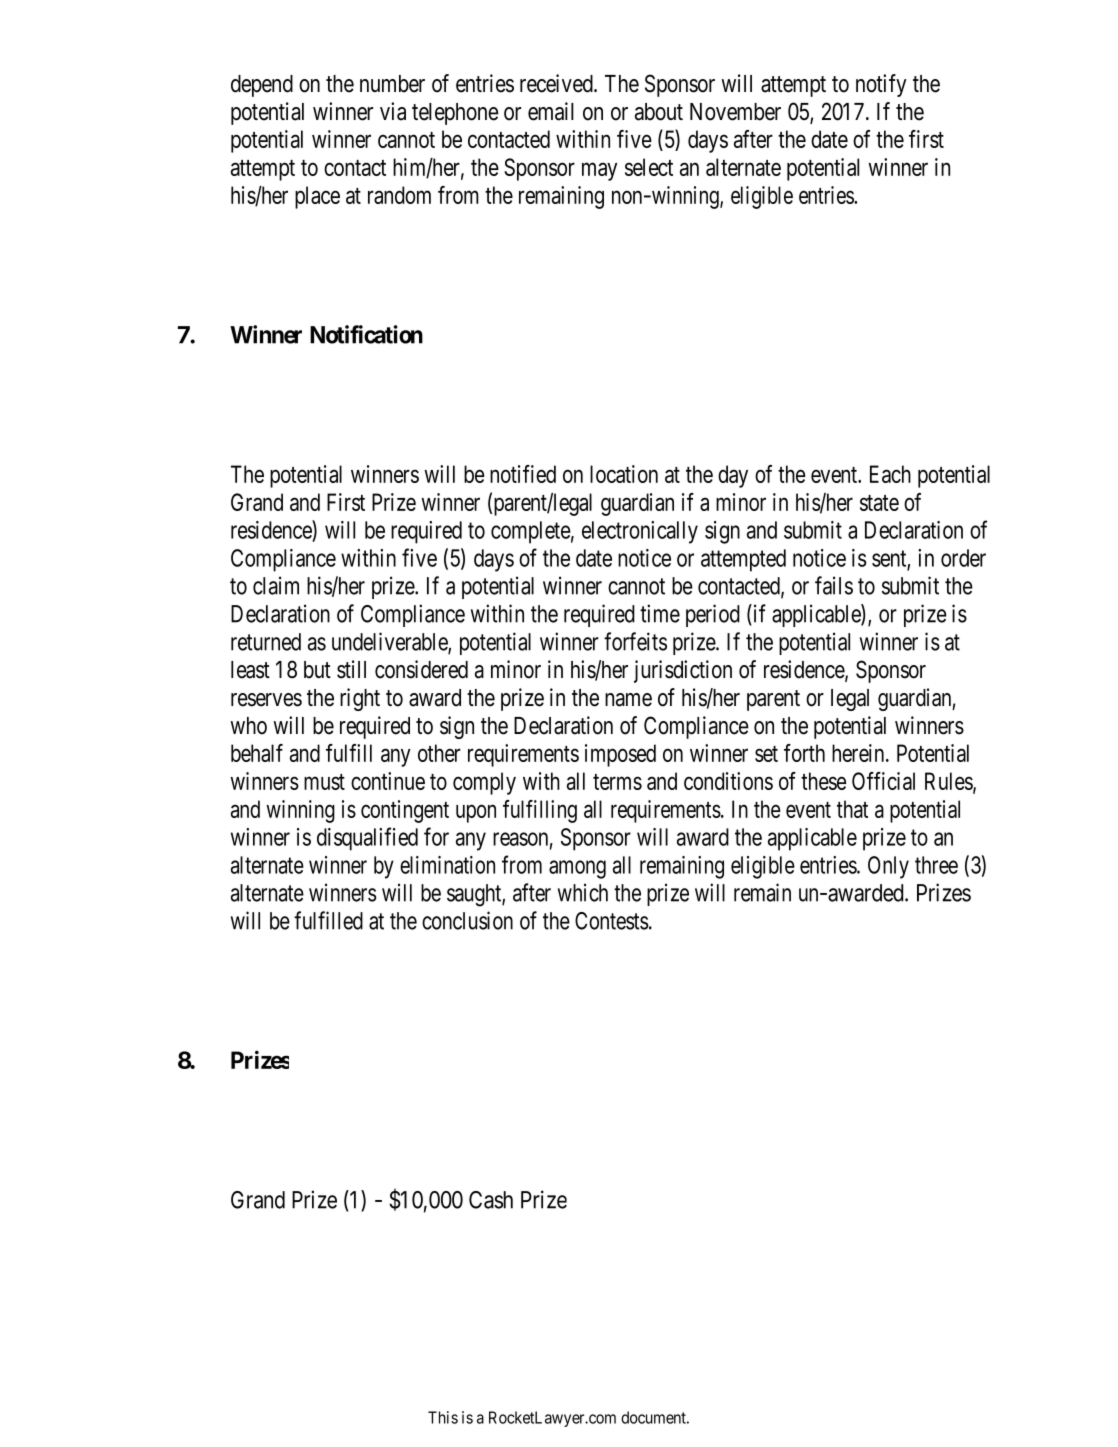  Describe the element at coordinates (624, 474) in the document. I see `location` at that location.
